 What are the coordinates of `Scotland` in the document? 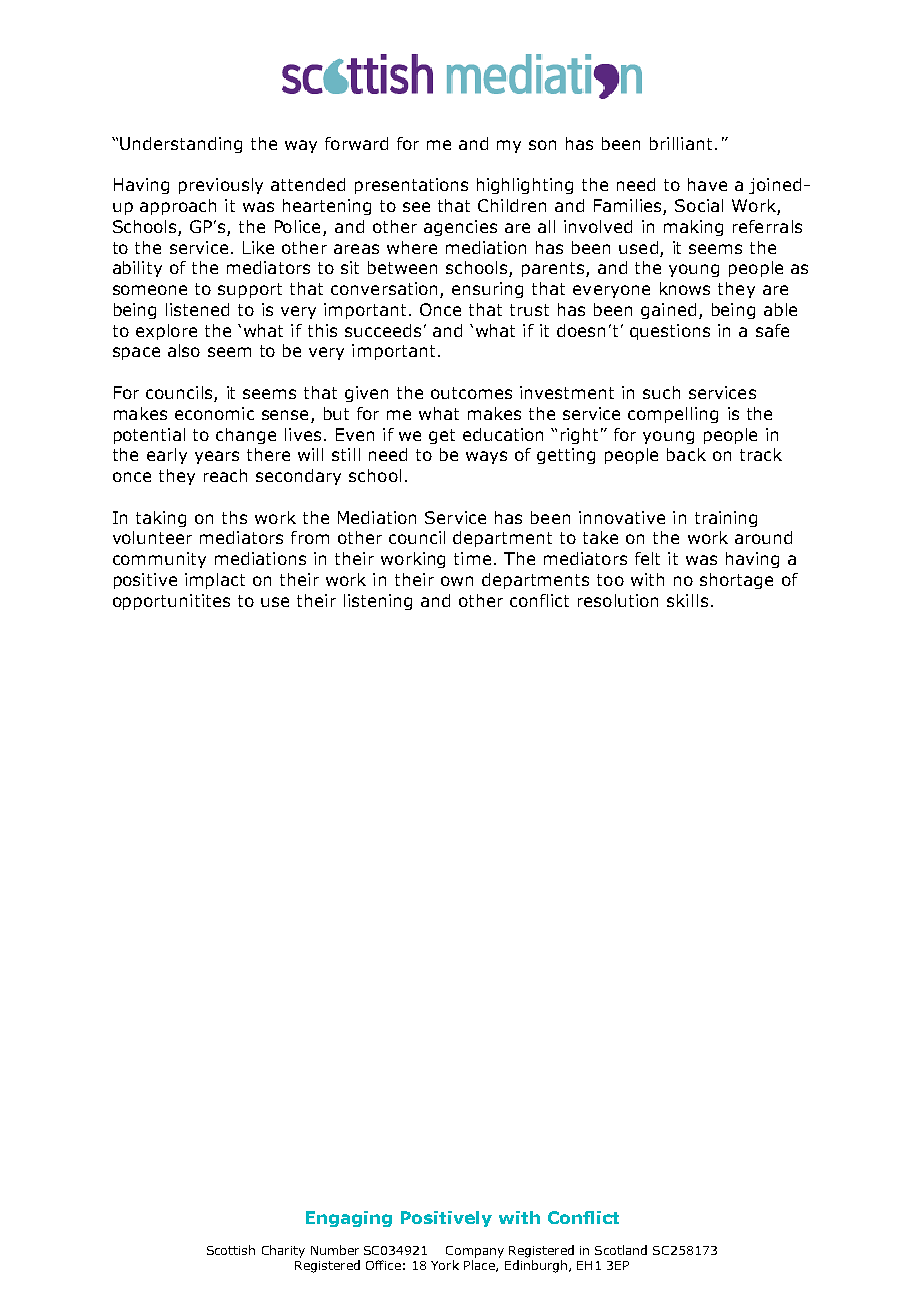 It's located at (621, 1250).
